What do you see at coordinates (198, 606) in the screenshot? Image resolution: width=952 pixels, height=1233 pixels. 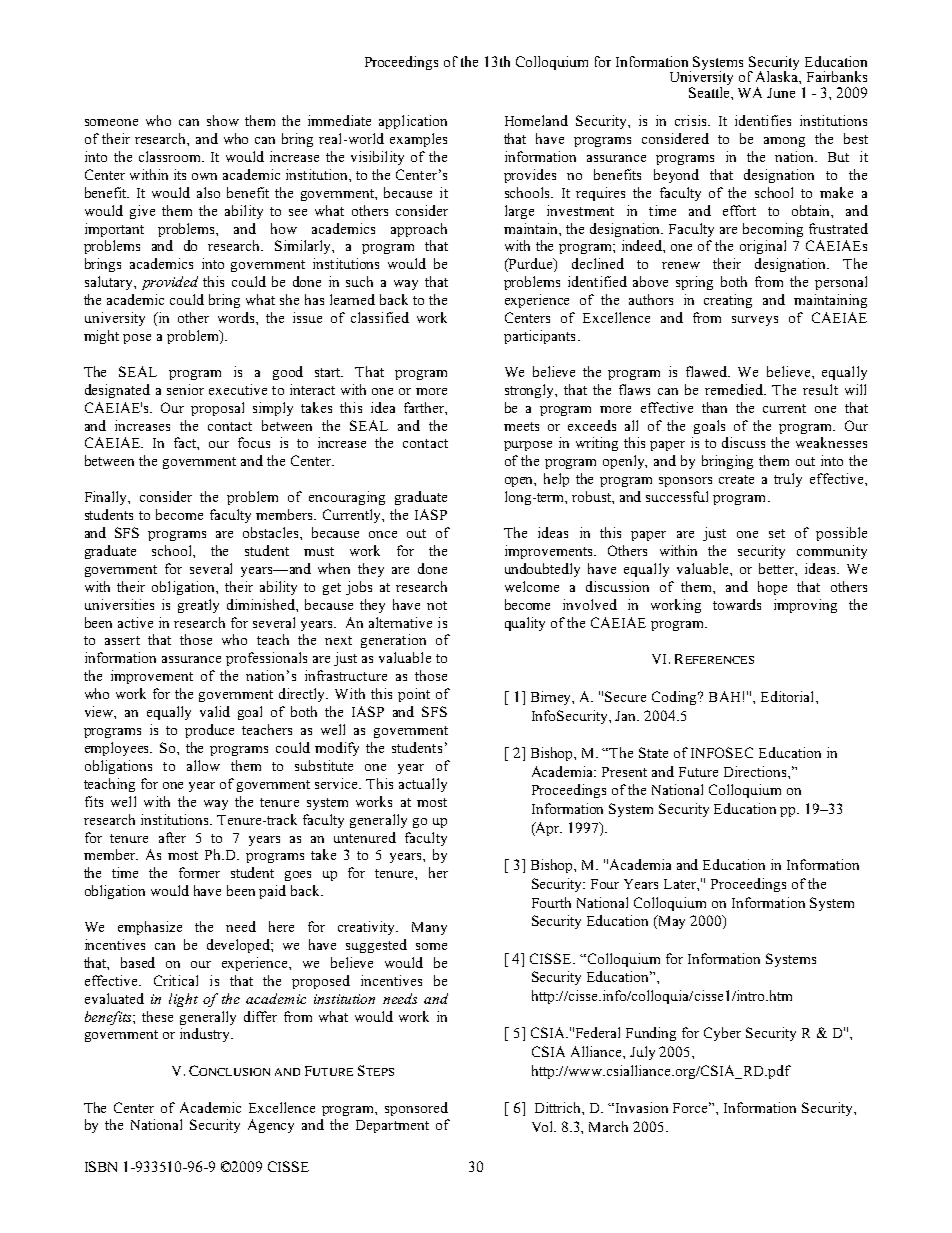 I see `greatly` at bounding box center [198, 606].
